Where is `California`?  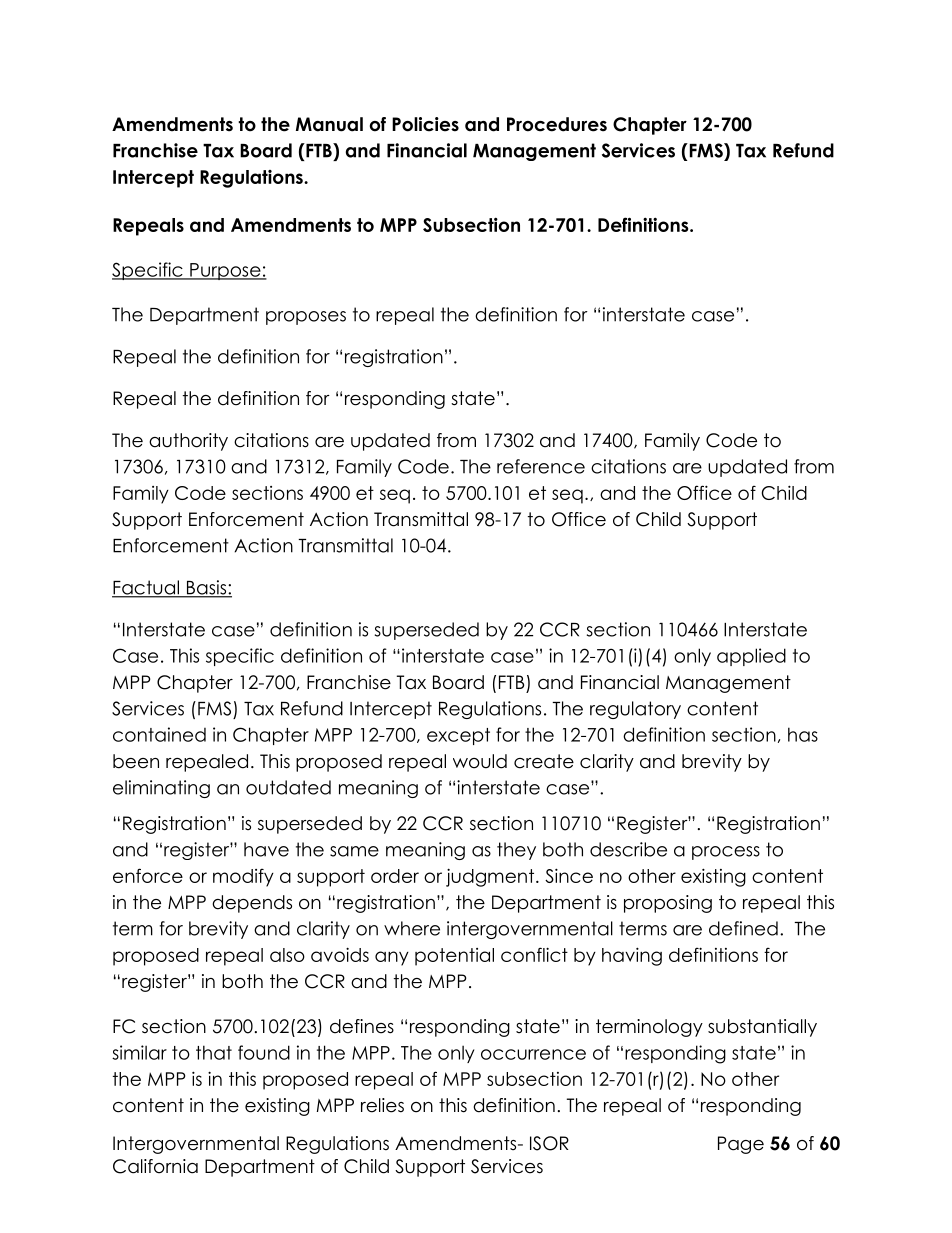
California is located at coordinates (155, 1166).
